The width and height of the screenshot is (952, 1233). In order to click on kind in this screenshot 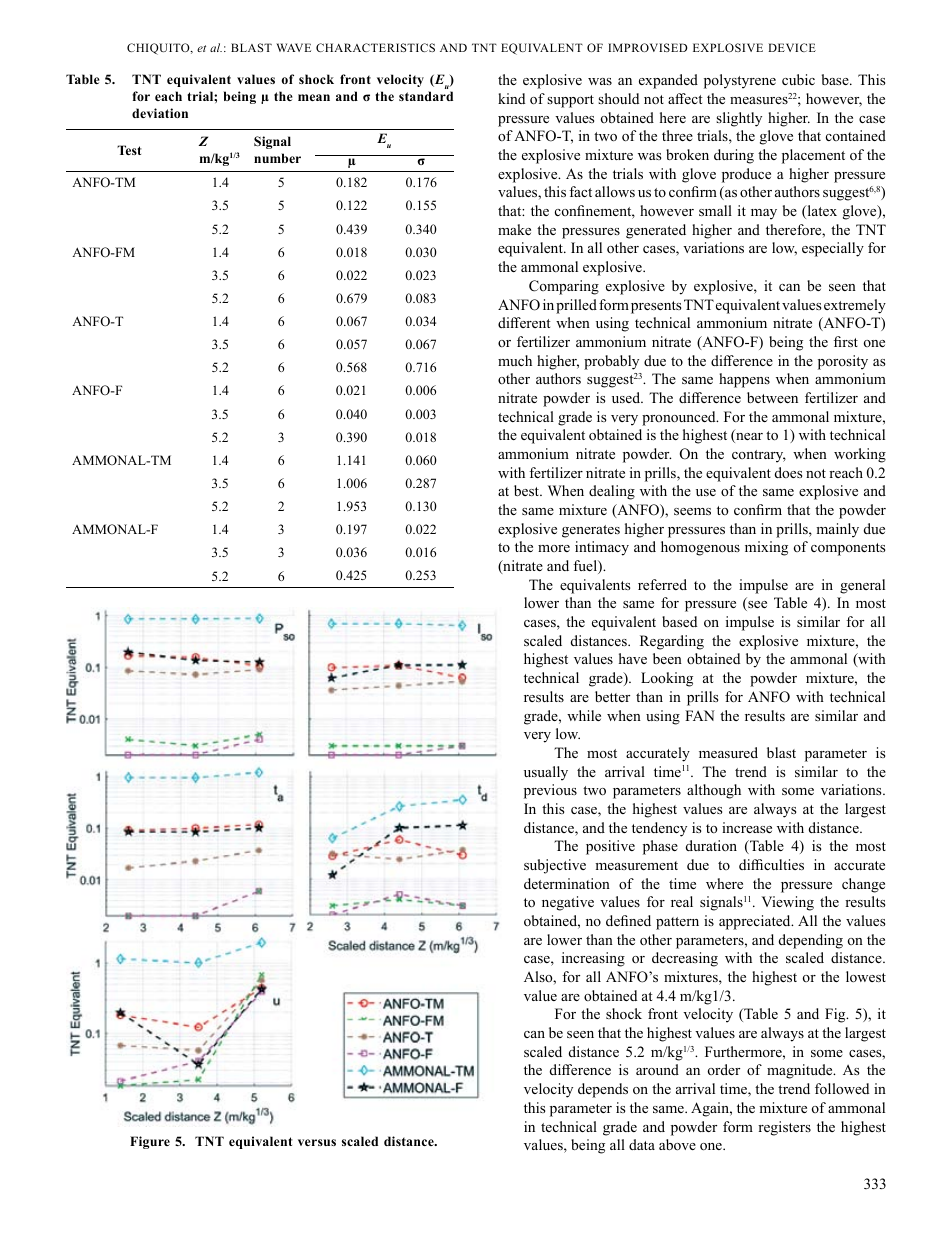, I will do `click(511, 98)`.
